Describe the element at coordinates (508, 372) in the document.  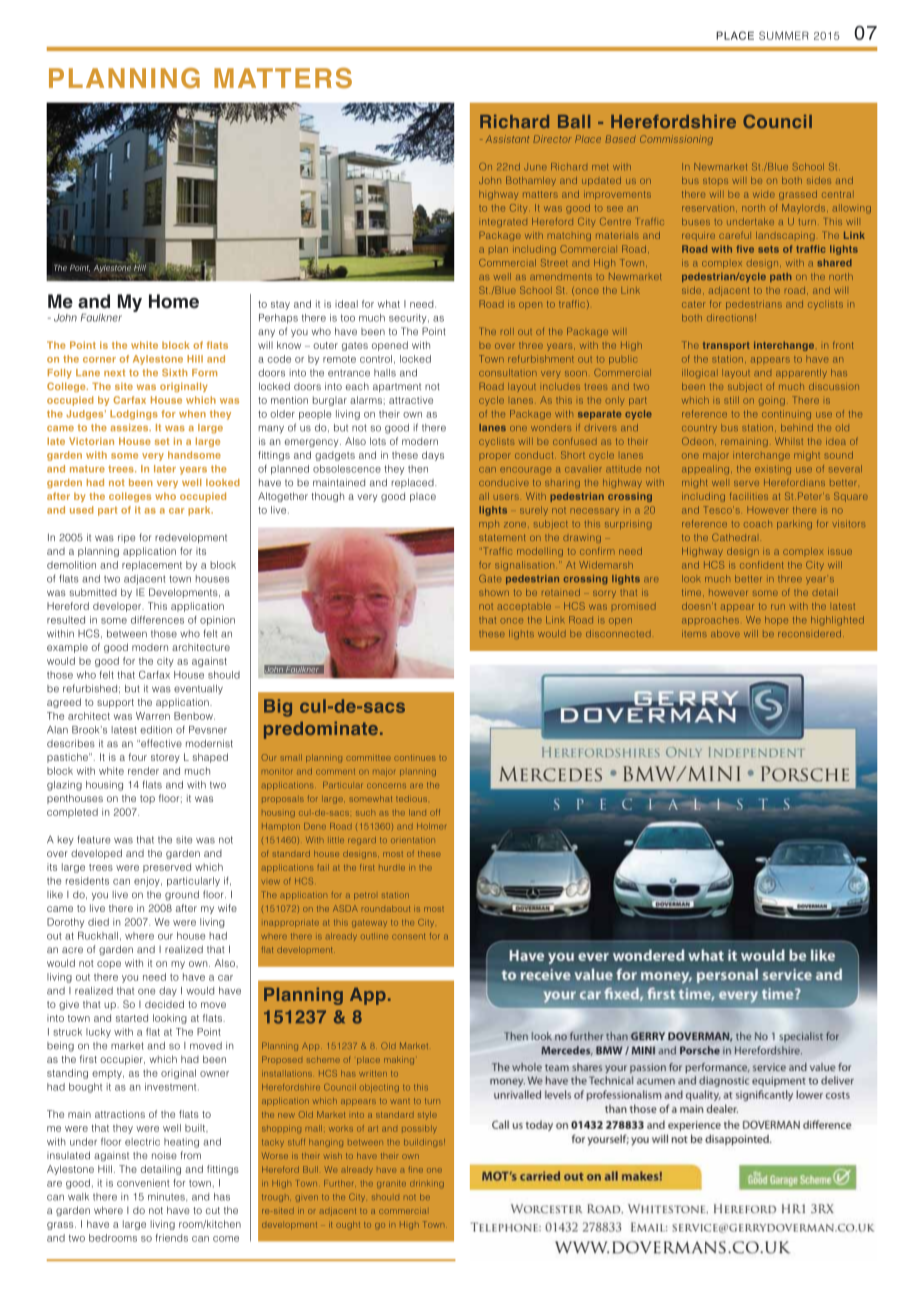
I see `consultation` at that location.
